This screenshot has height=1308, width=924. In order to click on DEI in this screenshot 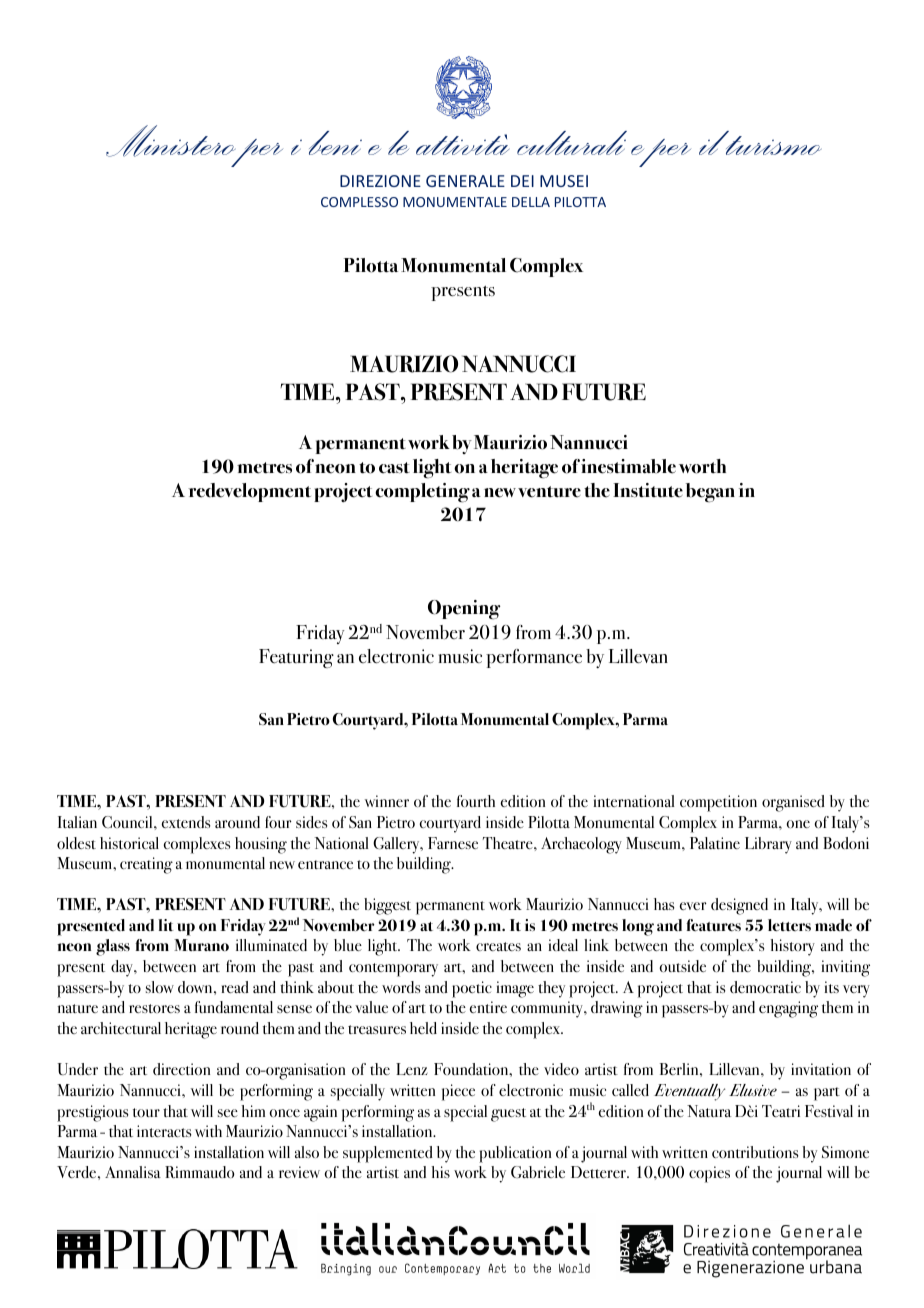, I will do `click(522, 181)`.
